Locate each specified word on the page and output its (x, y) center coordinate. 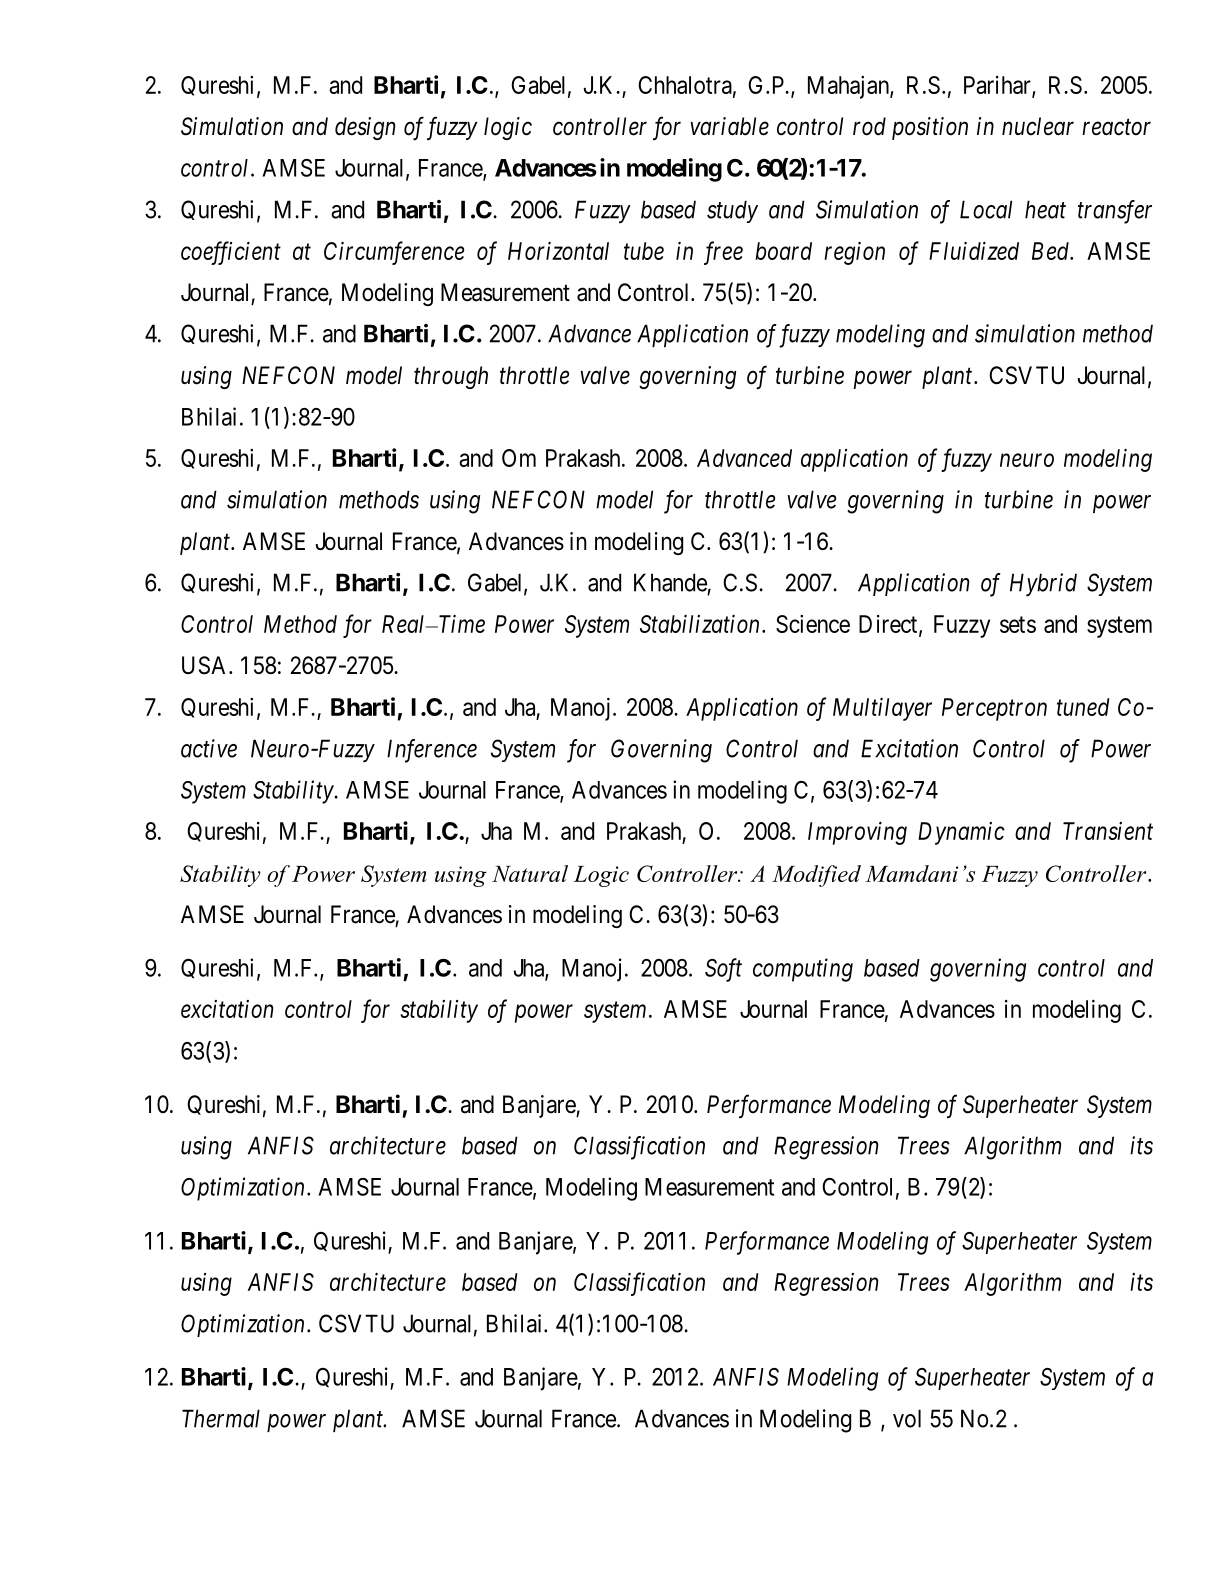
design (365, 128)
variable (729, 126)
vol (907, 1418)
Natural (530, 873)
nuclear (1038, 126)
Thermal (221, 1418)
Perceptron (994, 709)
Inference (432, 751)
